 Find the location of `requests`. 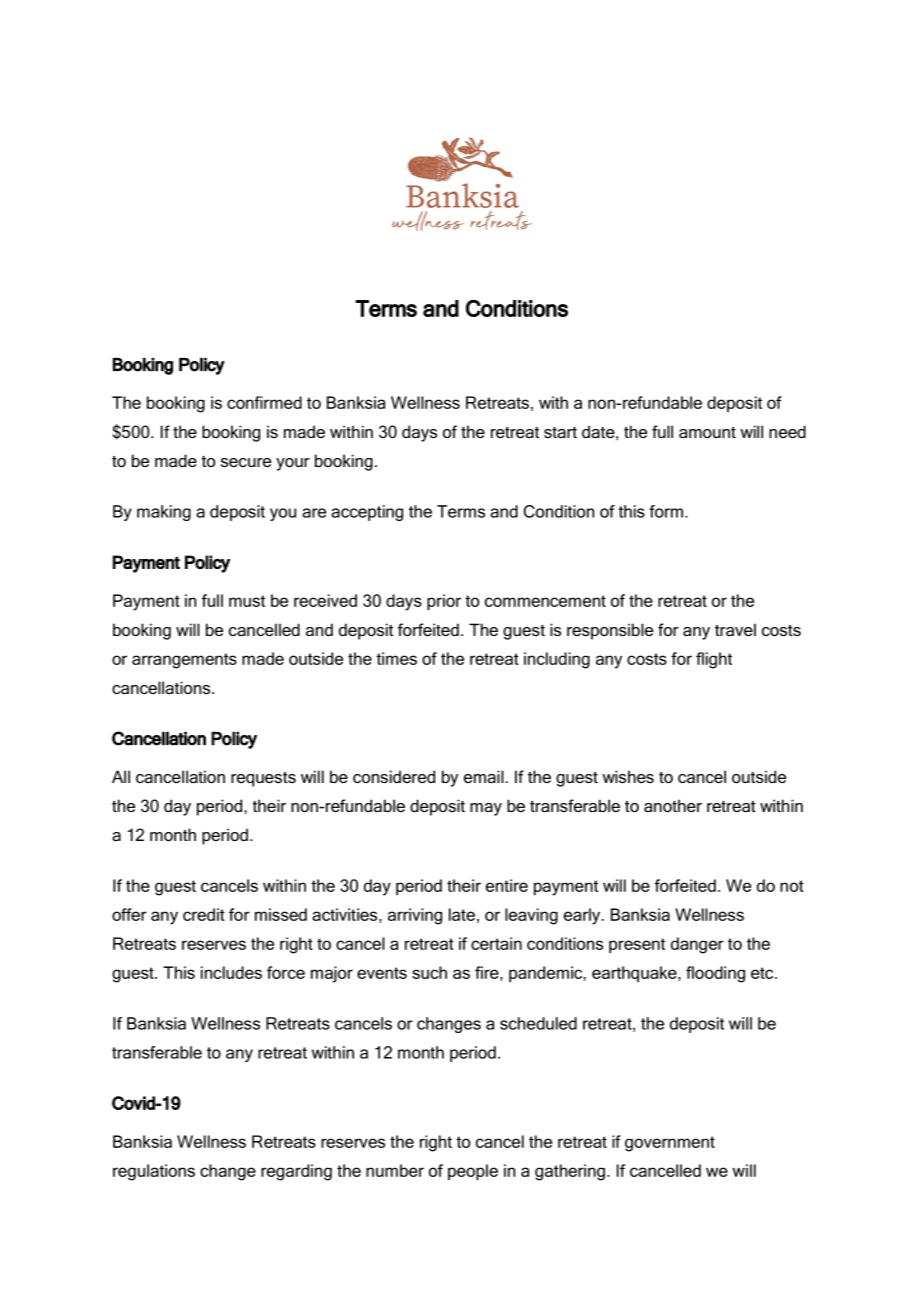

requests is located at coordinates (263, 779).
